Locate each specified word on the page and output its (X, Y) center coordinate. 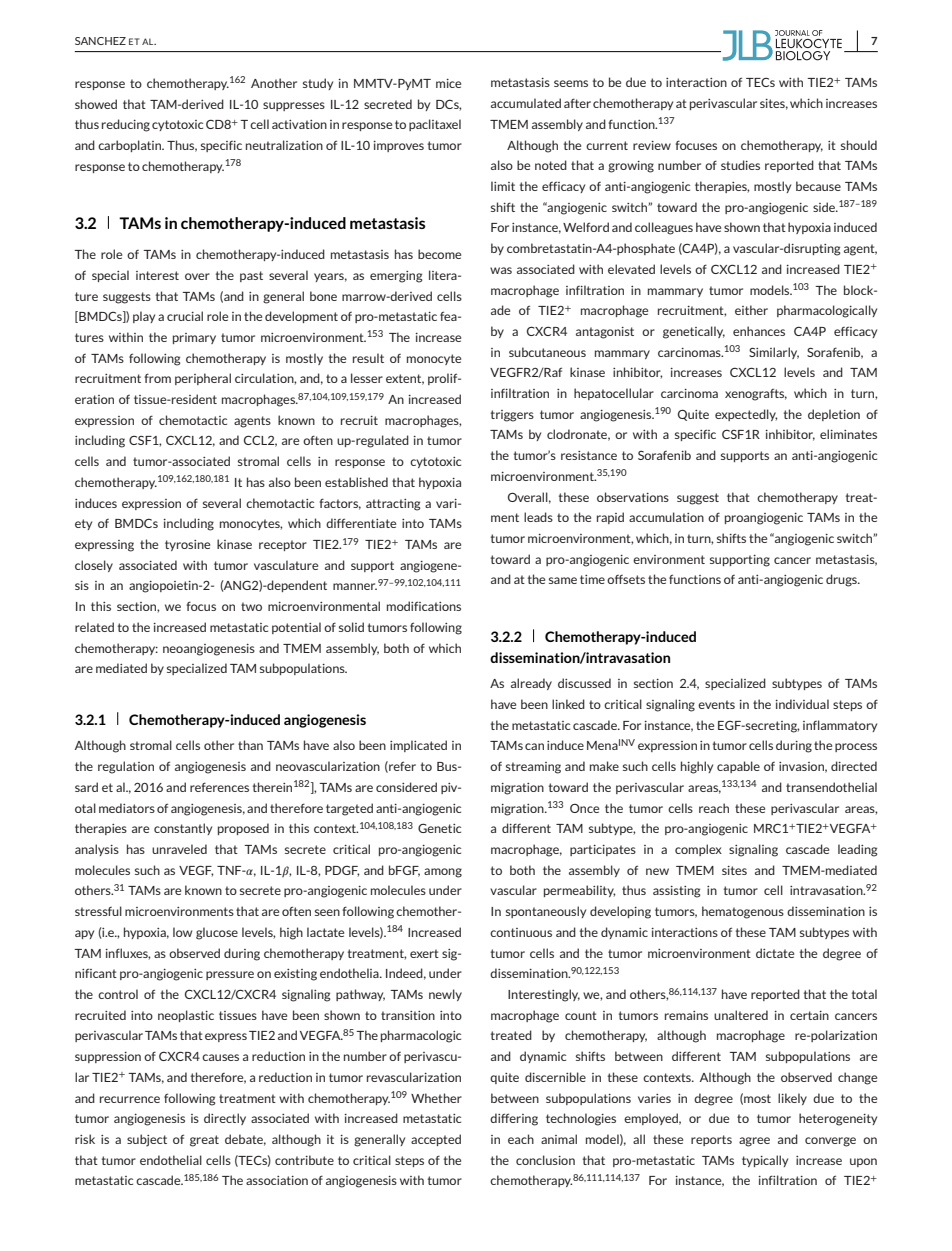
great (204, 1141)
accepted (436, 1140)
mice (448, 83)
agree (754, 1142)
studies (740, 165)
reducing (126, 125)
